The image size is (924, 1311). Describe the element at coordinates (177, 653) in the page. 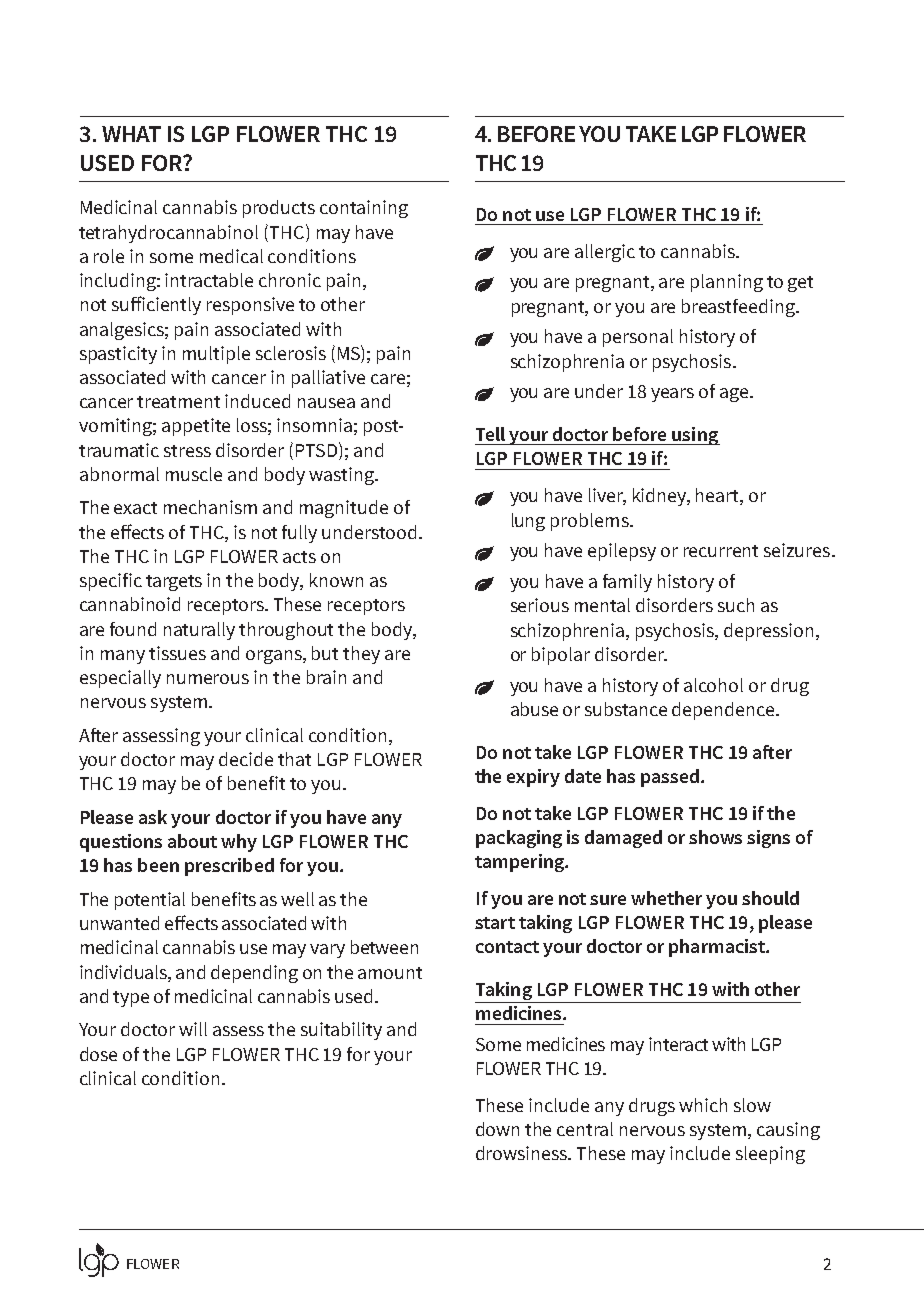

I see `tissues` at that location.
